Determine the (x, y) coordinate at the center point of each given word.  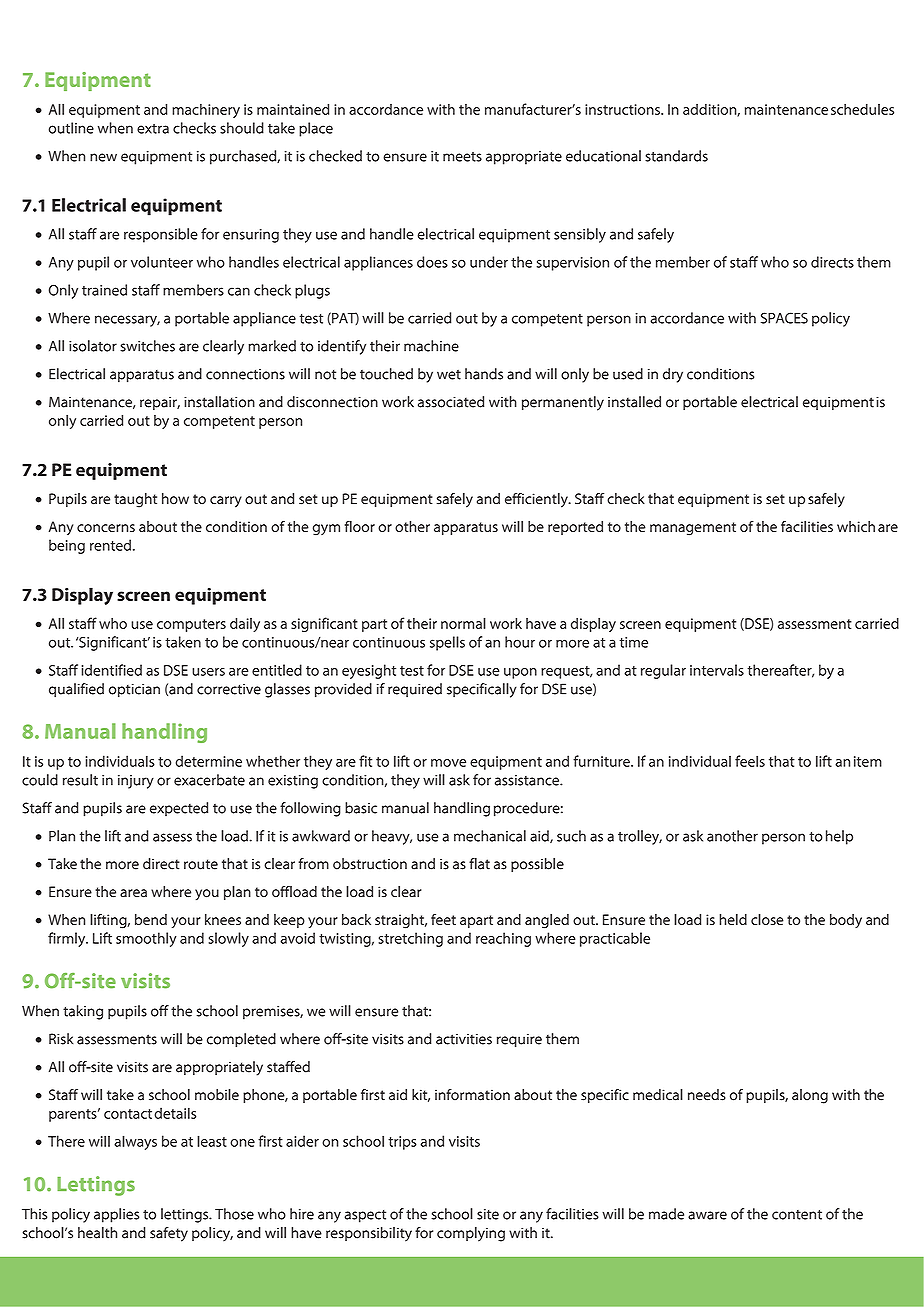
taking (83, 1012)
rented (110, 545)
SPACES (784, 318)
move (448, 763)
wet (449, 374)
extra (153, 129)
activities (464, 1039)
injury (136, 782)
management (693, 529)
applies (116, 1215)
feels (750, 761)
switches (147, 346)
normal (463, 623)
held (733, 919)
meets (462, 157)
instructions (623, 109)
